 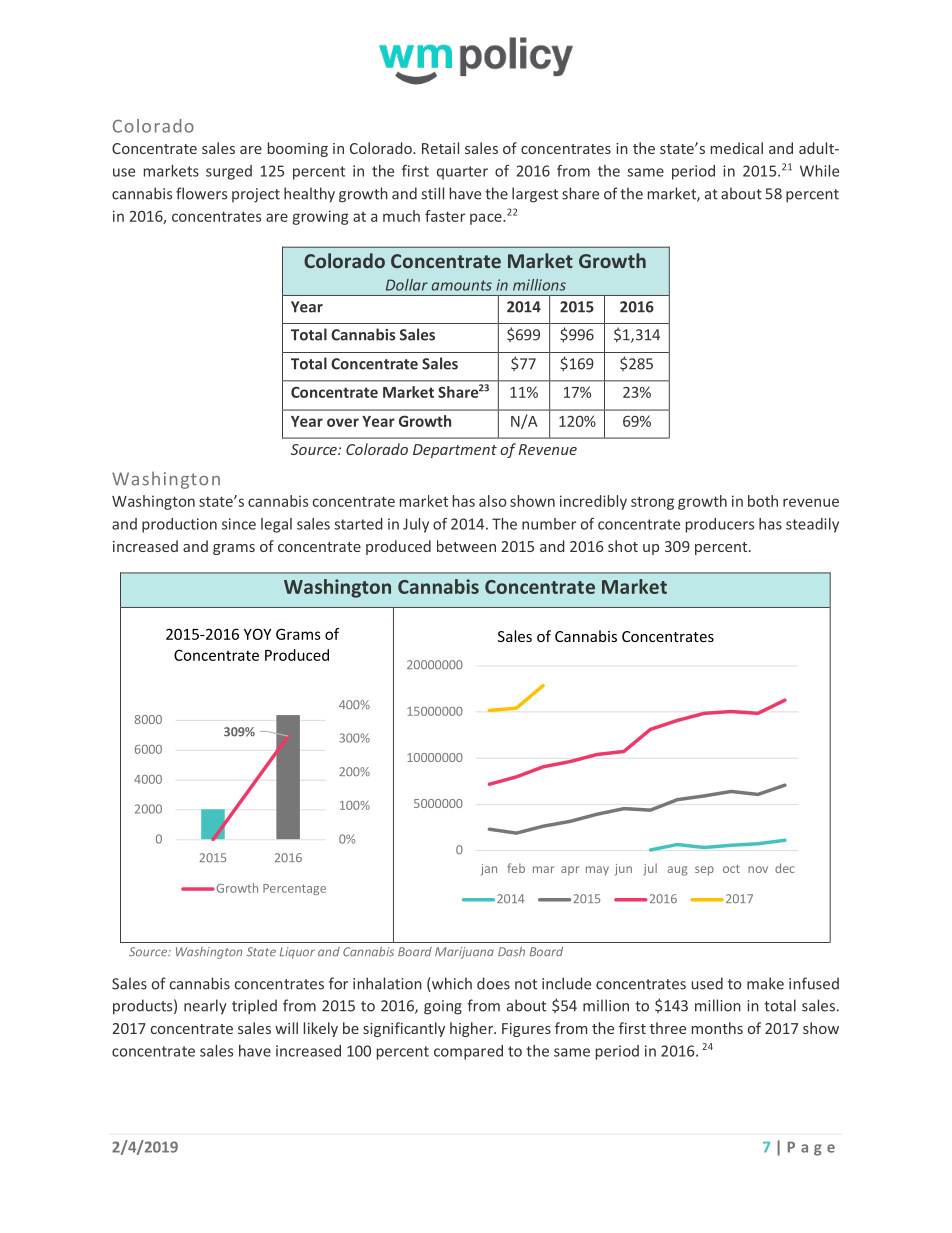 I want to click on producers, so click(x=720, y=525).
